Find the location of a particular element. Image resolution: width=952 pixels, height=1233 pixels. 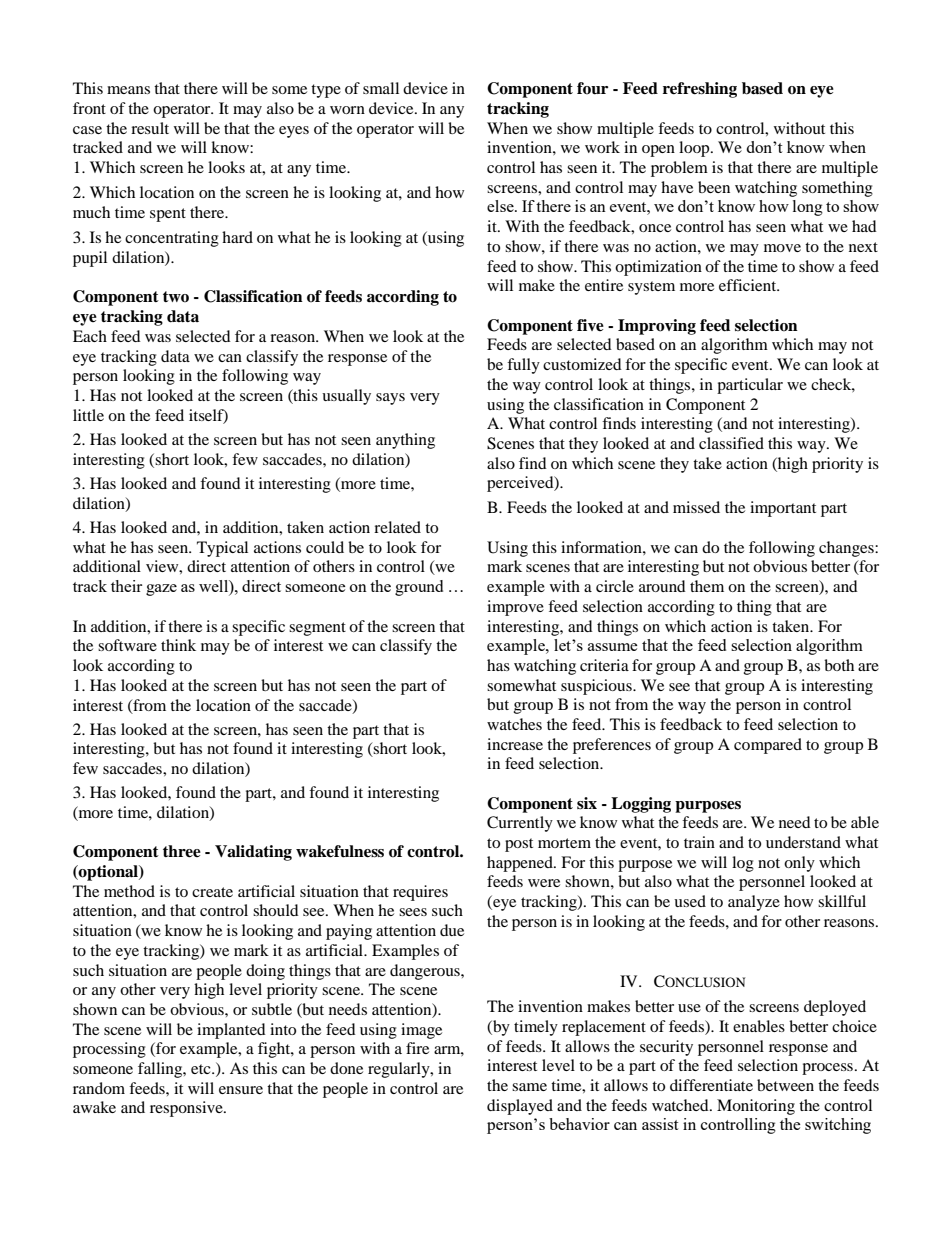

three is located at coordinates (182, 851).
